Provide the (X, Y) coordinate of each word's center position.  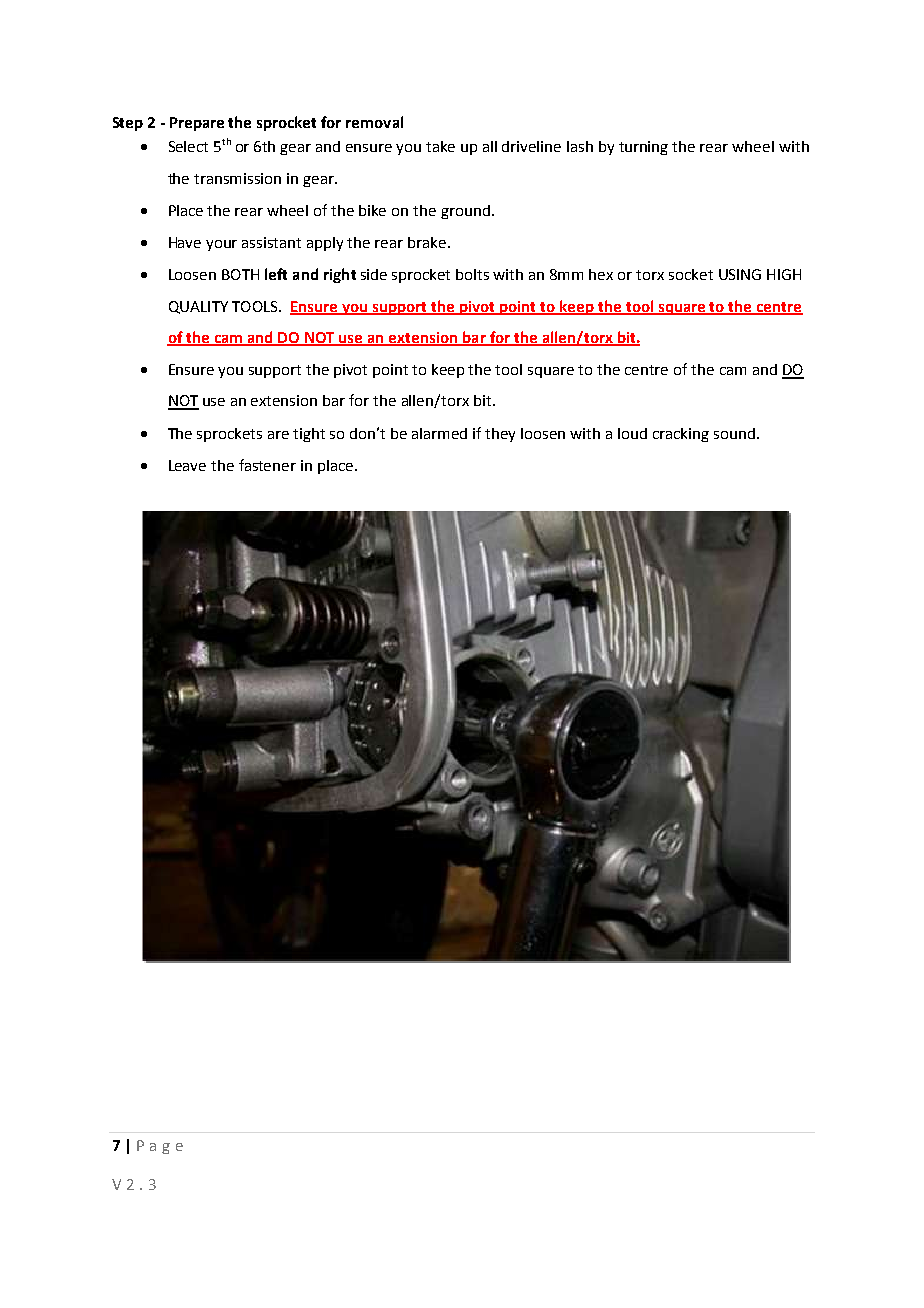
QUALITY (198, 307)
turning (643, 148)
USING (740, 274)
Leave (187, 465)
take (440, 146)
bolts (472, 274)
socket (691, 274)
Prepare (197, 124)
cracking (681, 435)
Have (185, 242)
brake (428, 242)
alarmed (439, 433)
